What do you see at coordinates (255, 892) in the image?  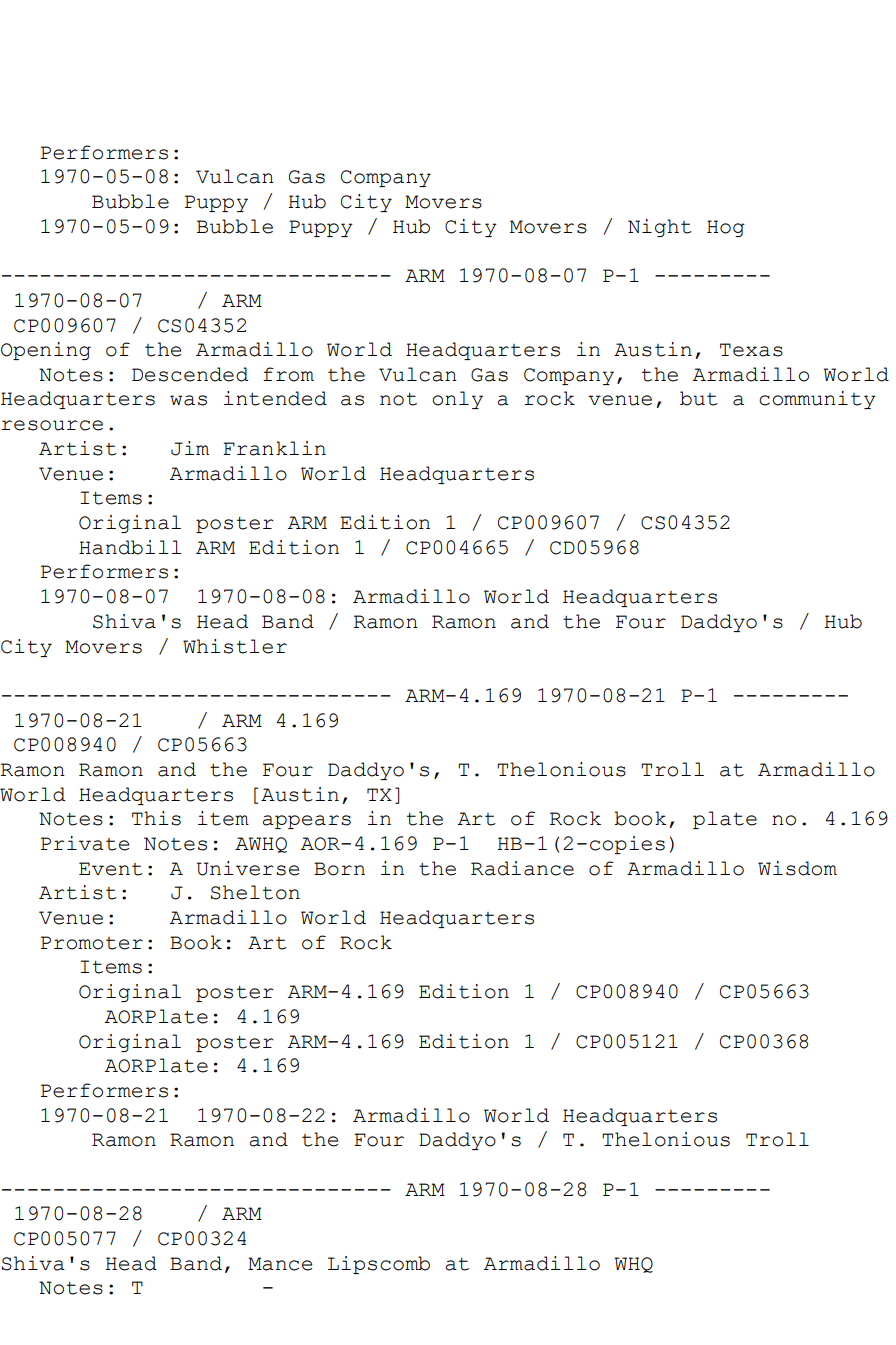 I see `Shelton` at bounding box center [255, 892].
